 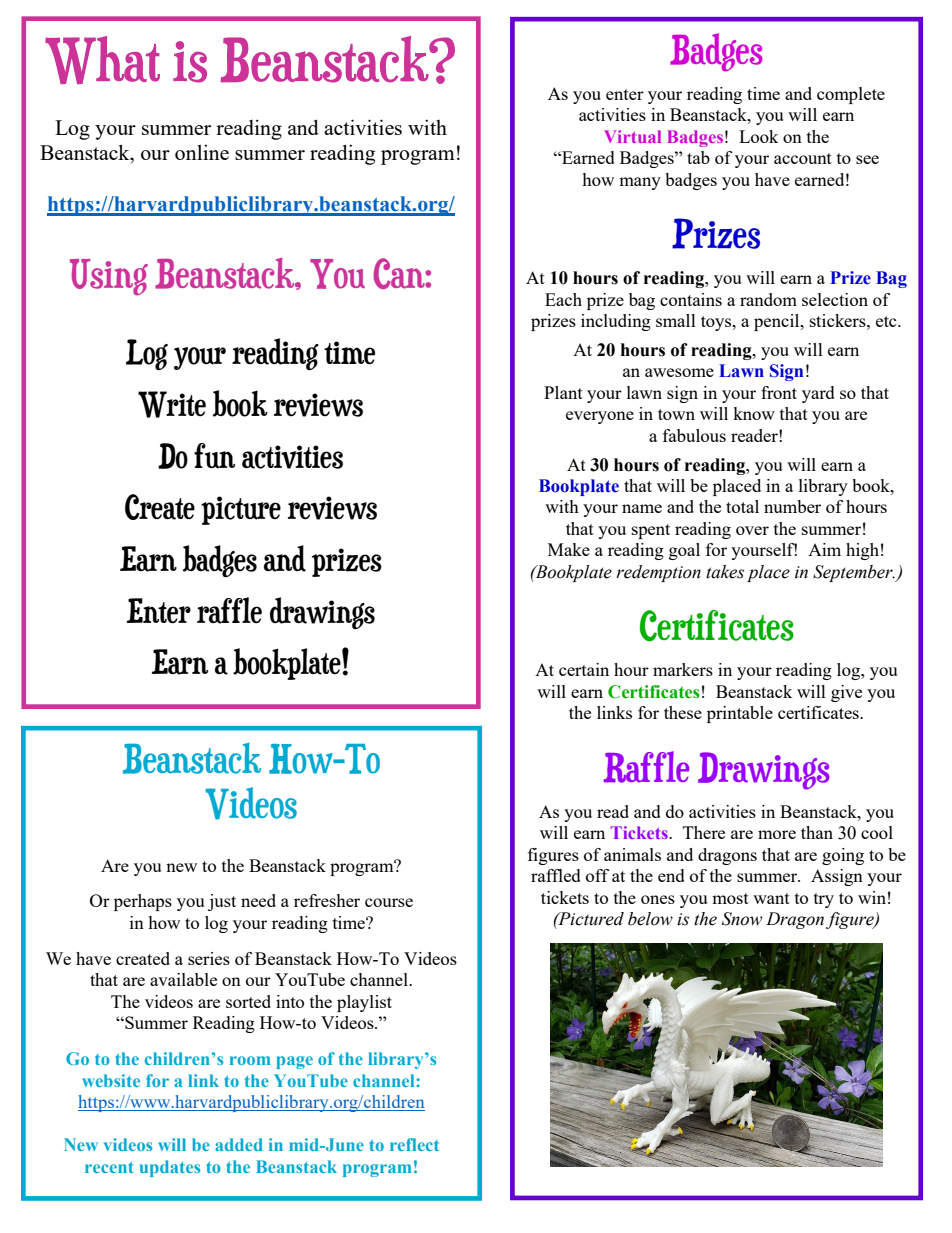 What do you see at coordinates (854, 573) in the image?
I see `September` at bounding box center [854, 573].
